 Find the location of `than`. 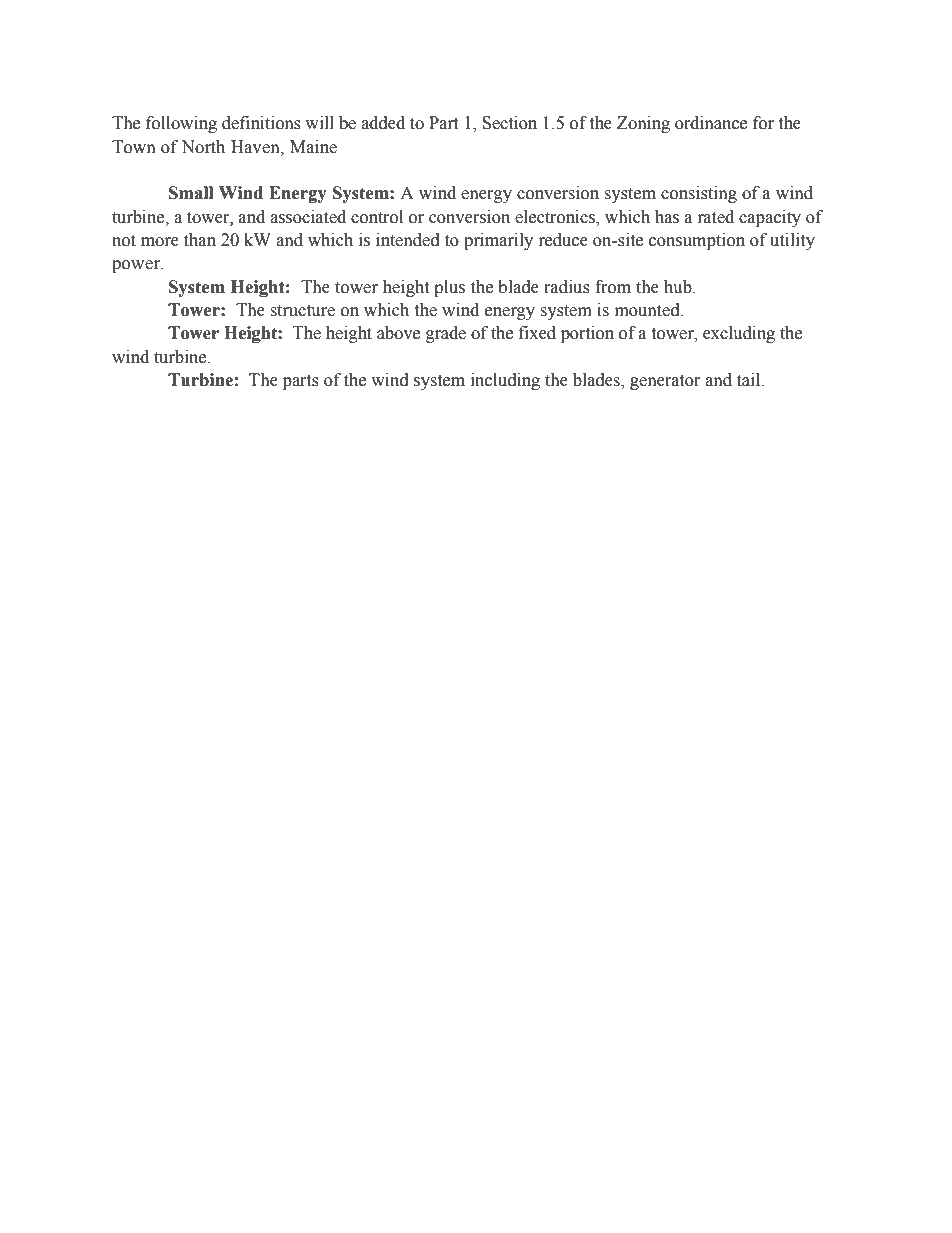

than is located at coordinates (200, 240).
